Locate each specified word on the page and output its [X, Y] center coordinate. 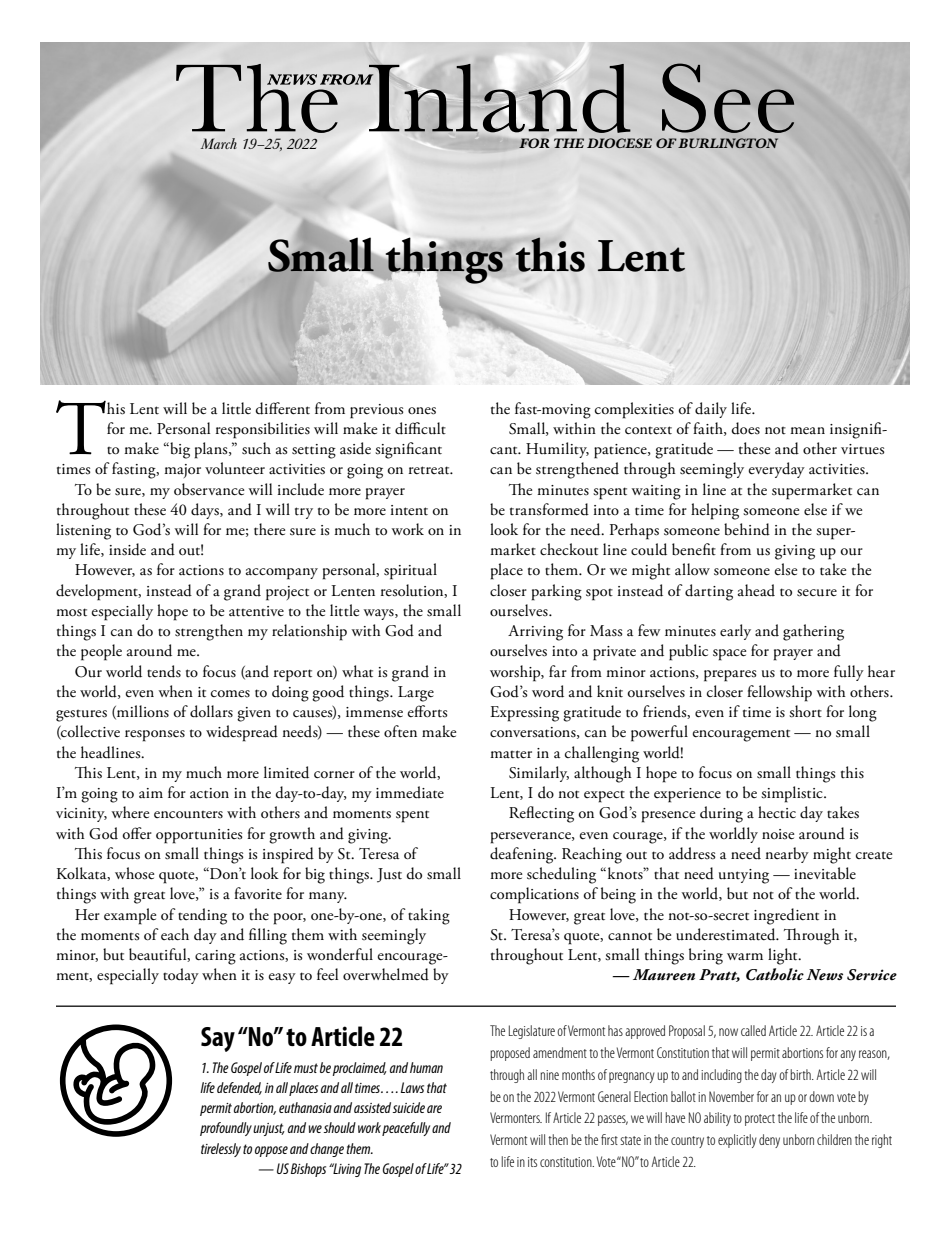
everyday [777, 470]
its [532, 1162]
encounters [188, 815]
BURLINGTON [728, 143]
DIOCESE [619, 143]
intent [409, 510]
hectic [777, 812]
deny [769, 1141]
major [182, 471]
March [219, 143]
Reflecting [541, 814]
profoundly [226, 1129]
